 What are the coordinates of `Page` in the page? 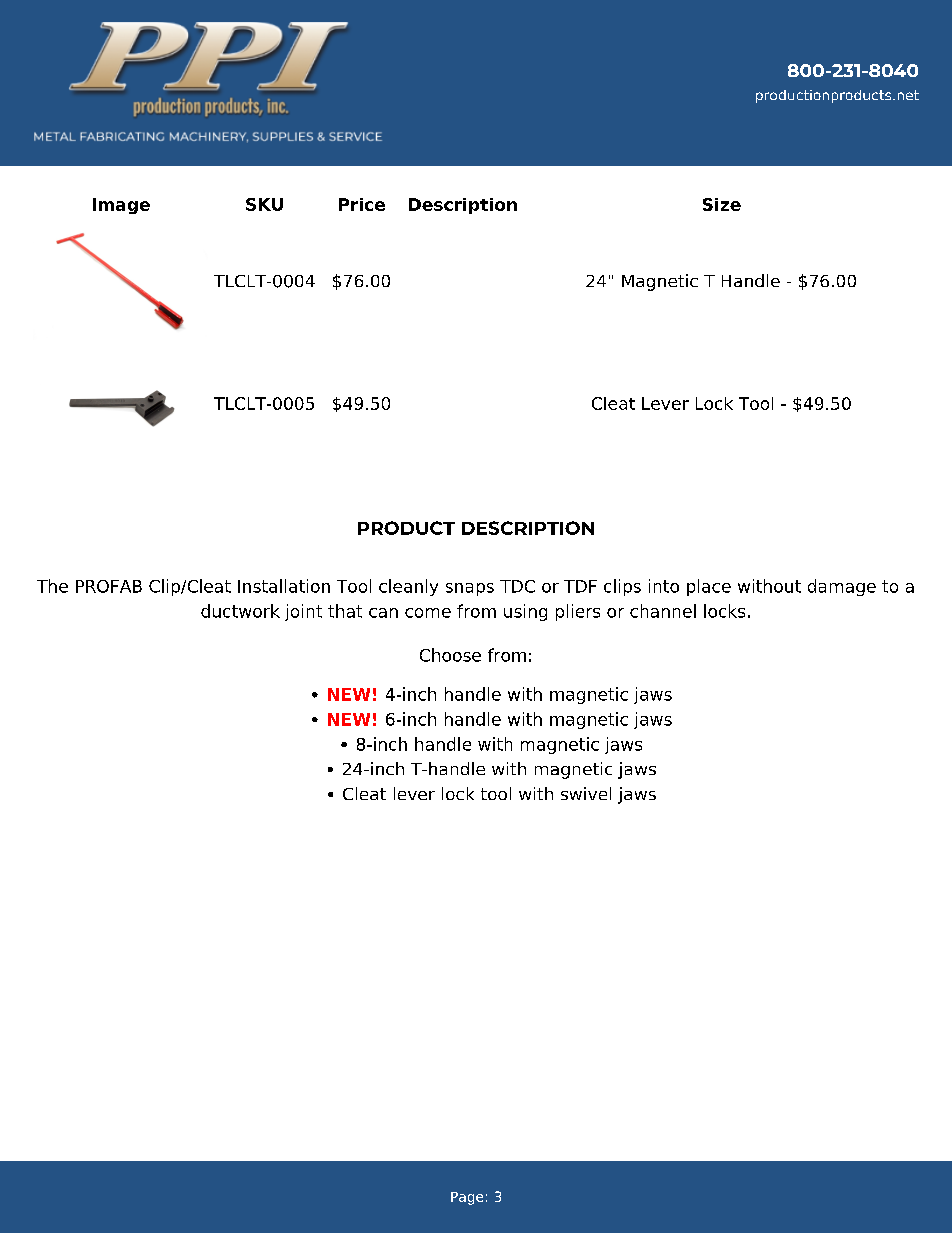 It's located at (467, 1198).
